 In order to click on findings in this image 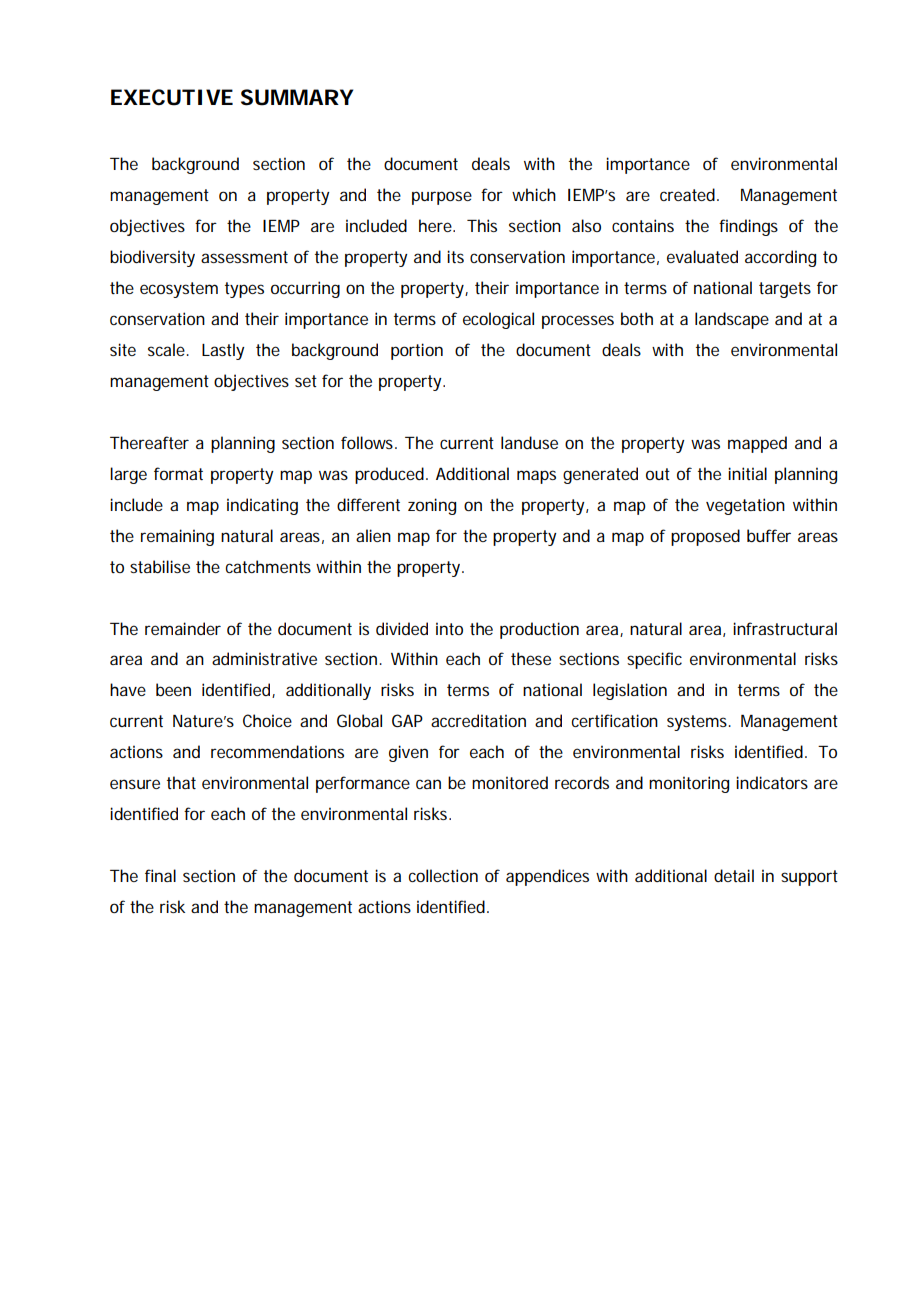, I will do `click(748, 227)`.
